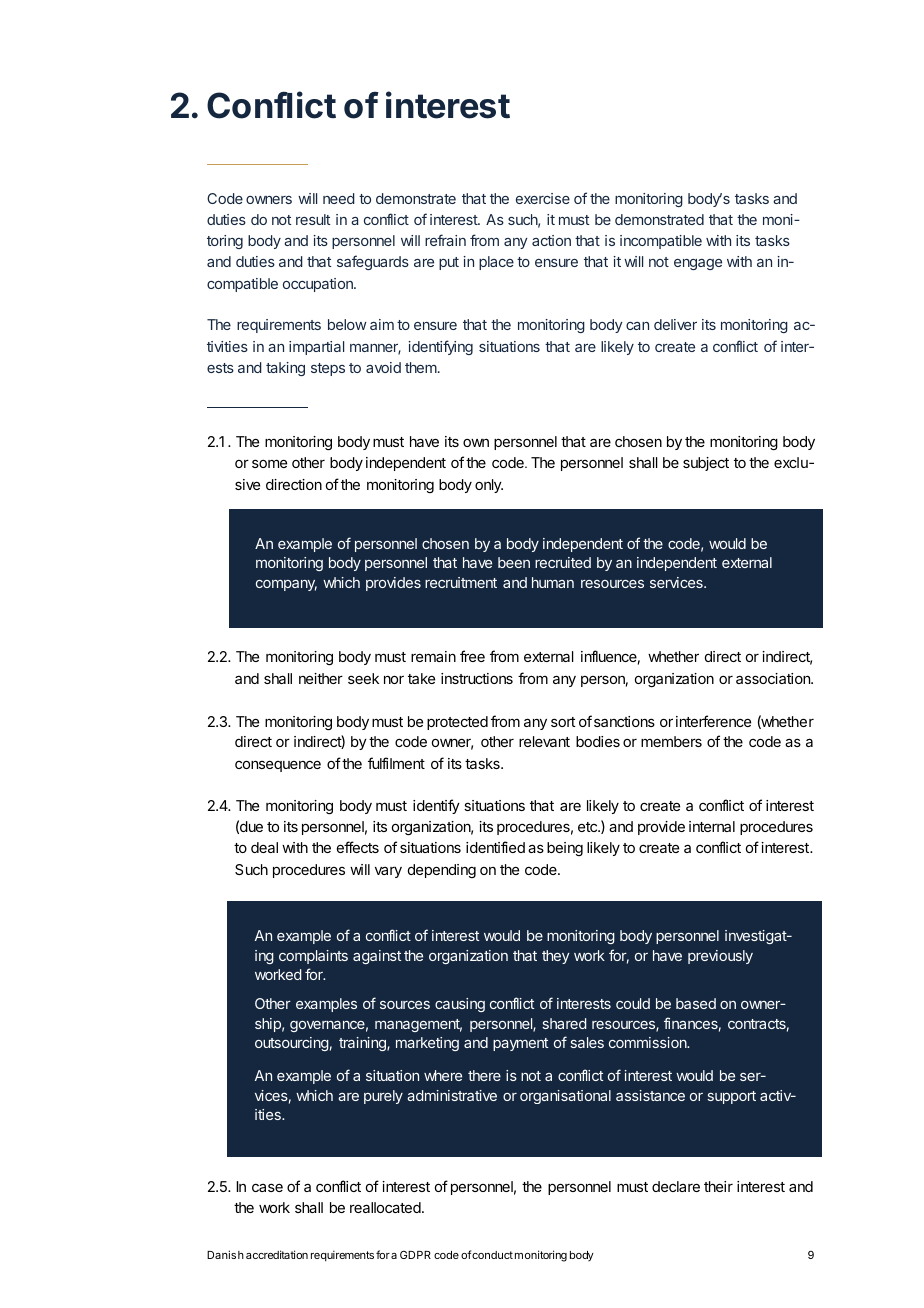 The width and height of the screenshot is (924, 1308). I want to click on accreditation, so click(277, 1254).
